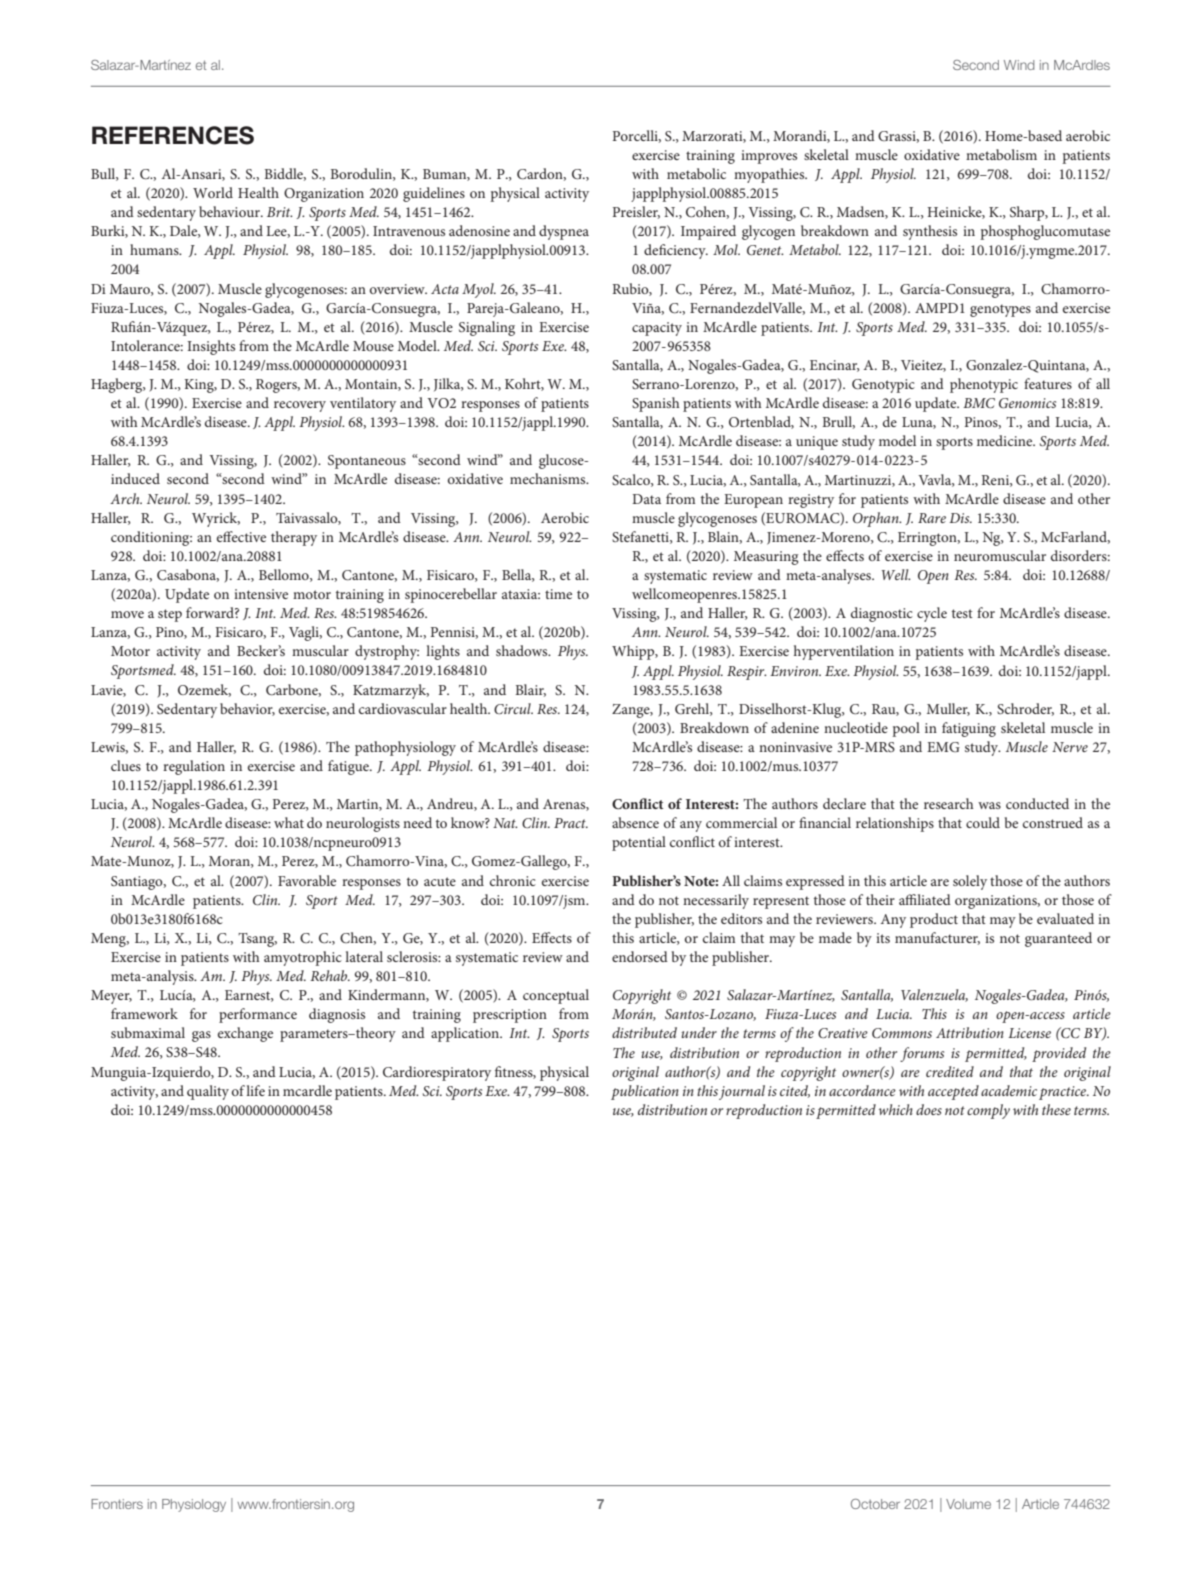 This page has height=1573, width=1201. I want to click on Attribution, so click(970, 1032).
